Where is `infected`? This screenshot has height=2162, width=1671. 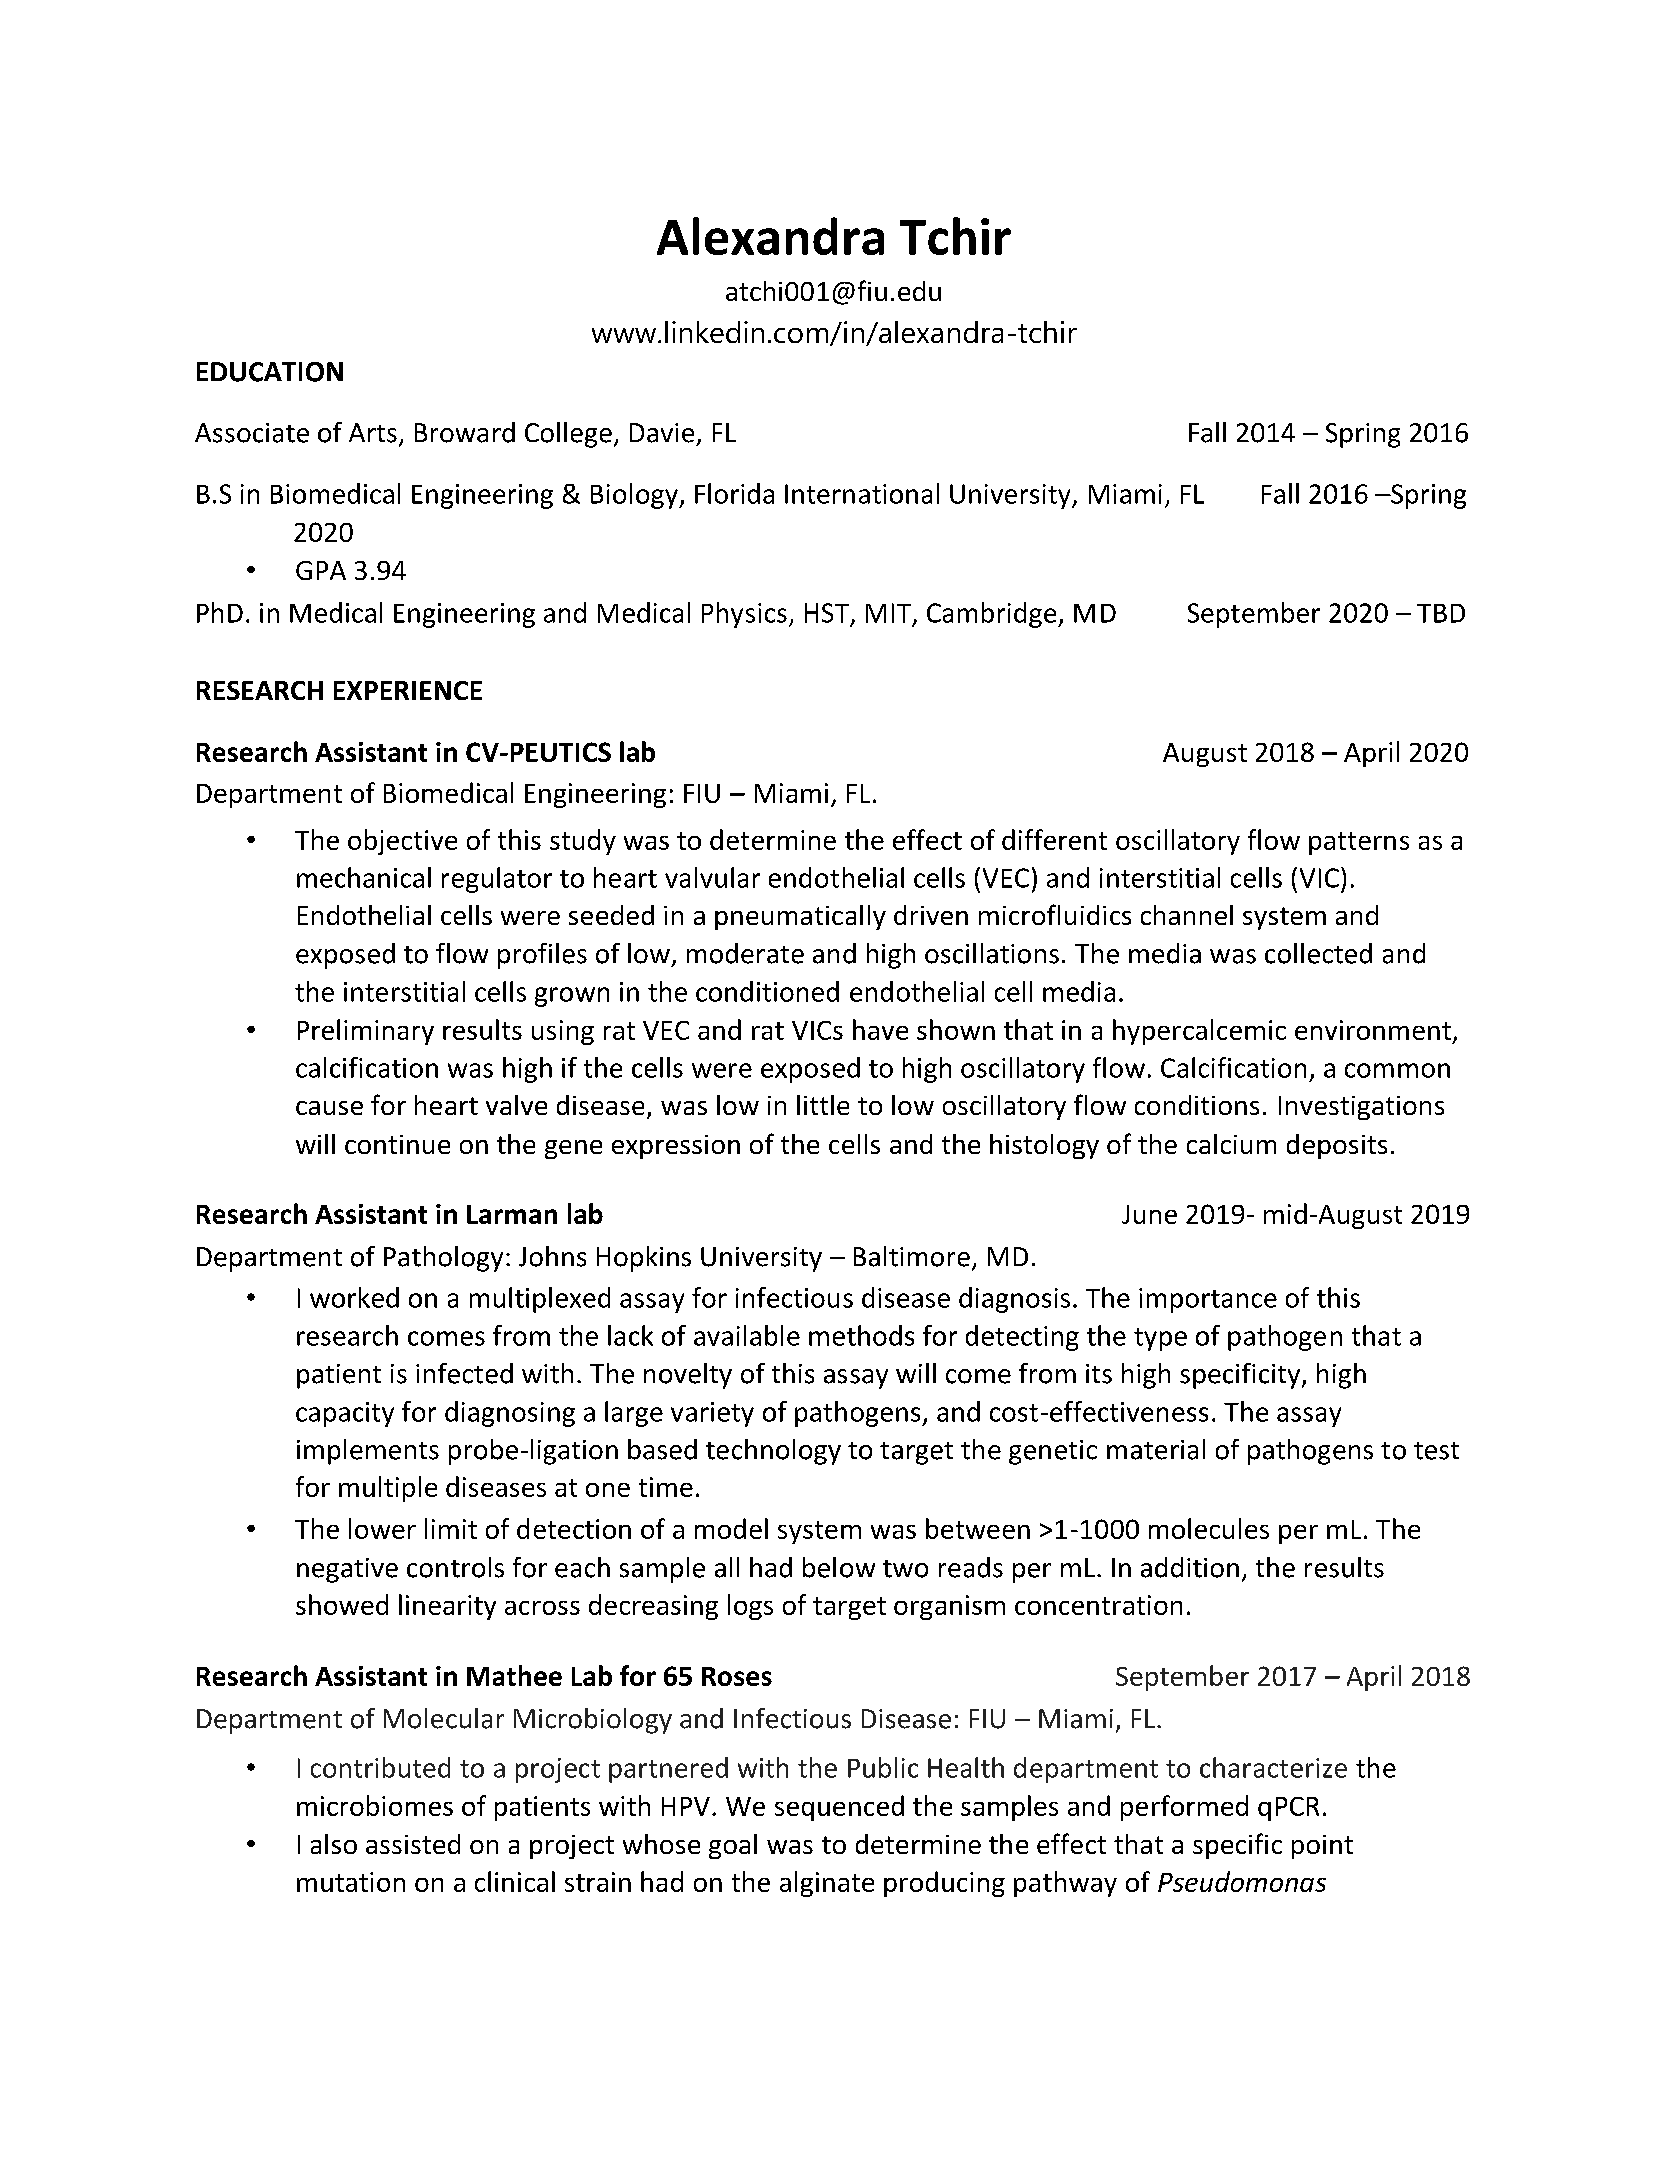
infected is located at coordinates (464, 1373).
